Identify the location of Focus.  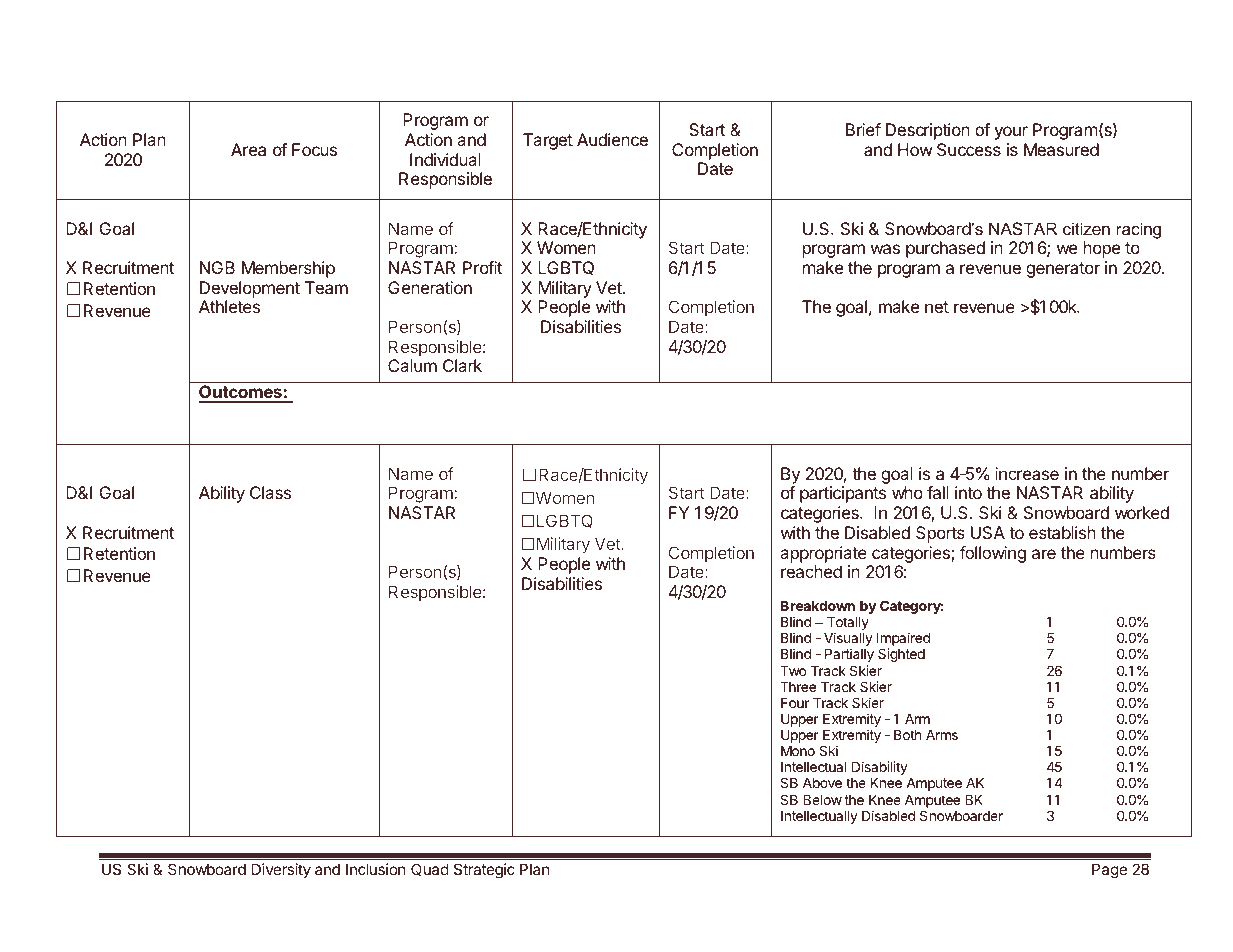
(314, 149).
